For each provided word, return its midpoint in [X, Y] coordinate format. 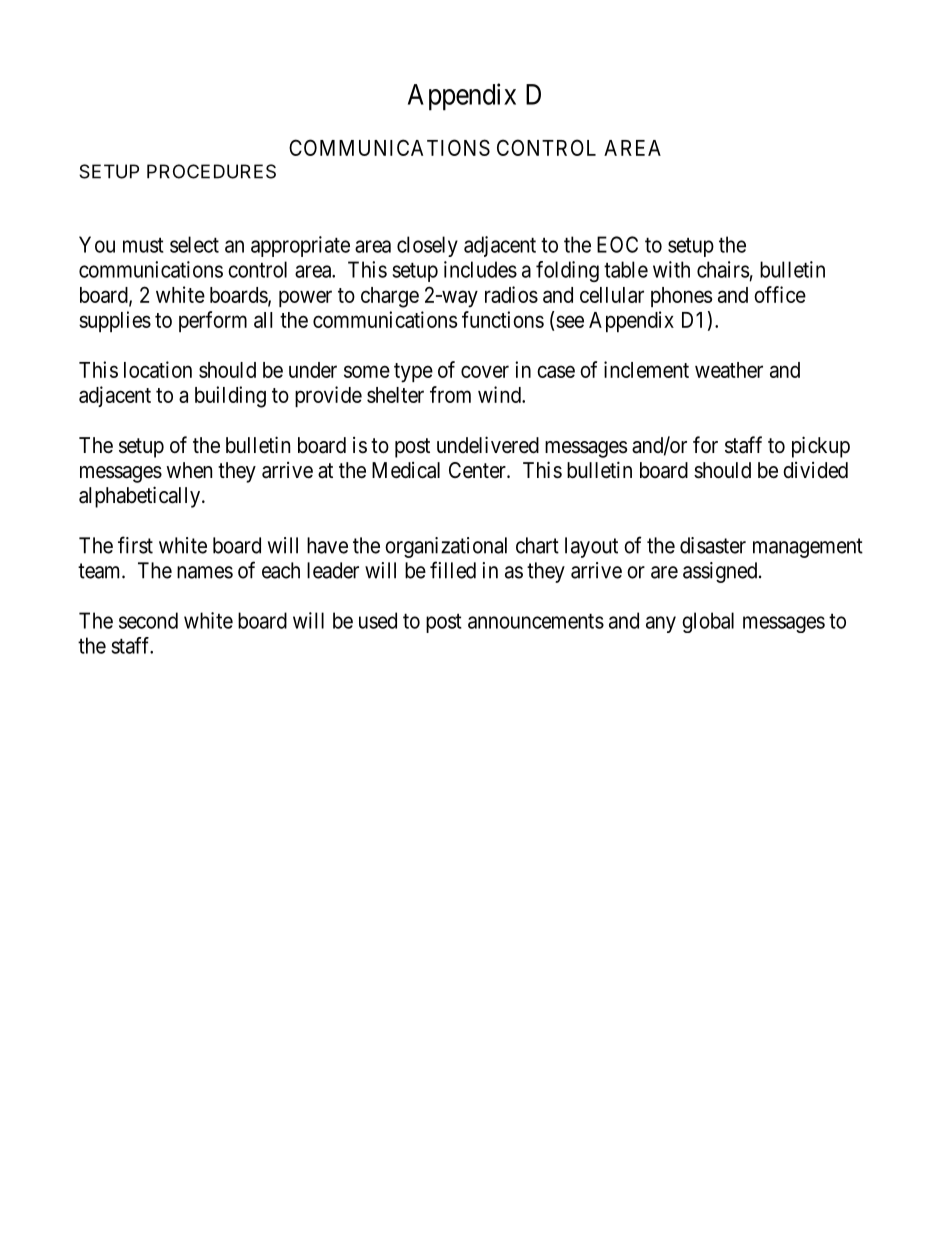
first [135, 545]
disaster [713, 545]
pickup [821, 447]
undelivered [488, 445]
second [148, 620]
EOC [617, 244]
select [194, 244]
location [158, 369]
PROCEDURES [211, 171]
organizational [446, 547]
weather [729, 370]
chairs [723, 269]
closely [427, 246]
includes [480, 269]
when [189, 470]
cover [485, 371]
